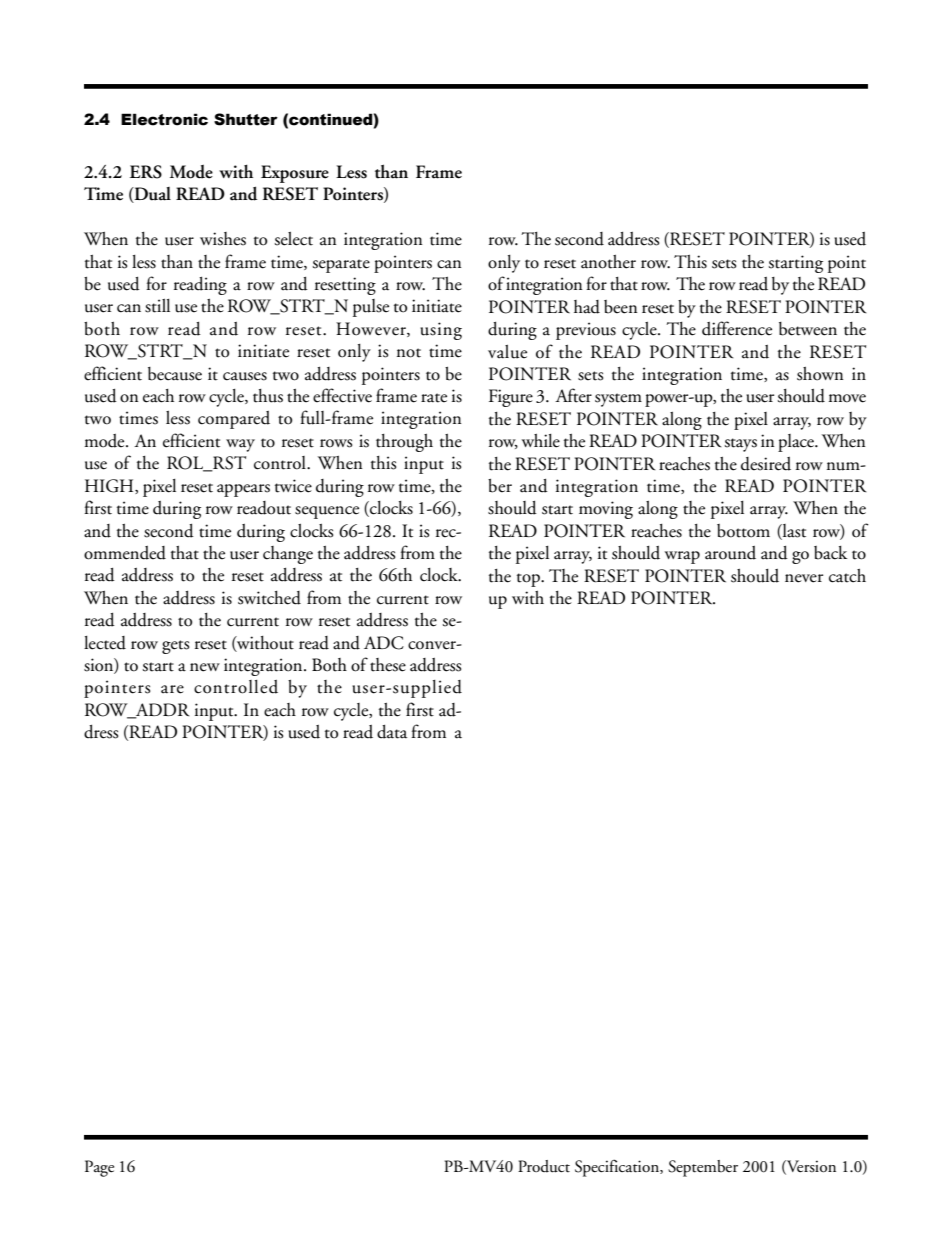  What do you see at coordinates (740, 445) in the screenshot?
I see `stays` at bounding box center [740, 445].
